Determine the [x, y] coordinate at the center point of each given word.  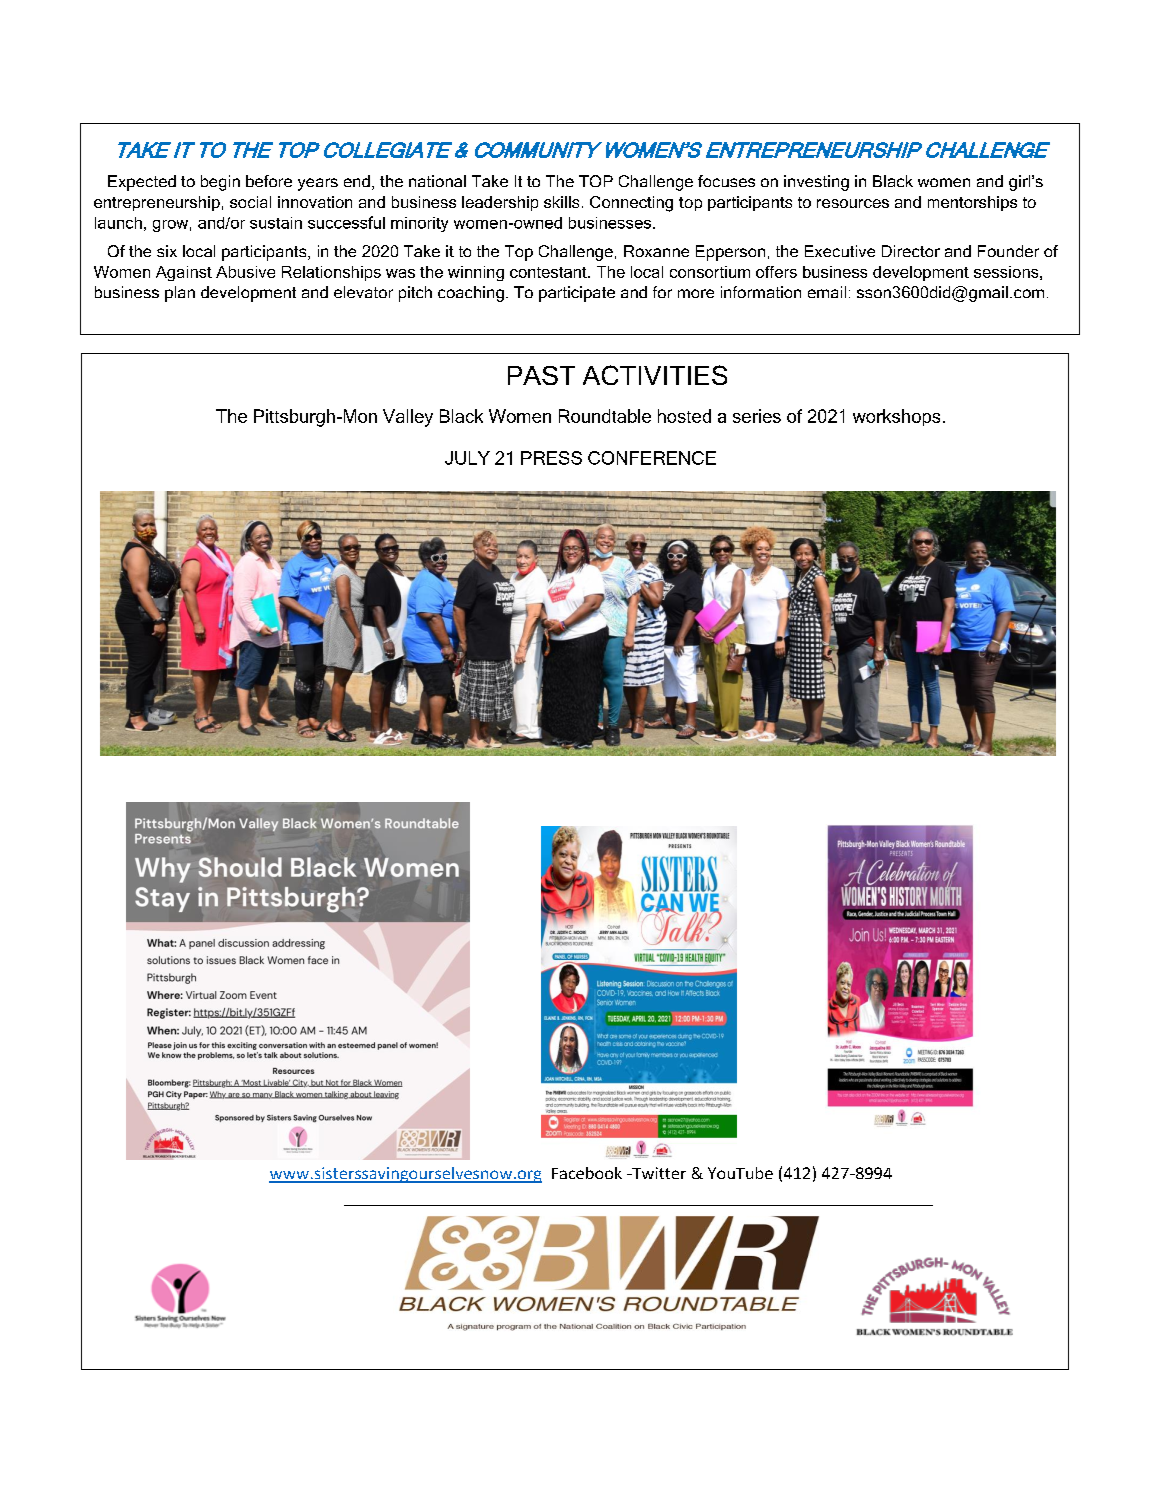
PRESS [551, 458]
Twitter [658, 1173]
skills [561, 202]
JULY [467, 458]
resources [853, 203]
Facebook [587, 1173]
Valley [408, 418]
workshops [896, 417]
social [250, 202]
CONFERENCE [652, 458]
